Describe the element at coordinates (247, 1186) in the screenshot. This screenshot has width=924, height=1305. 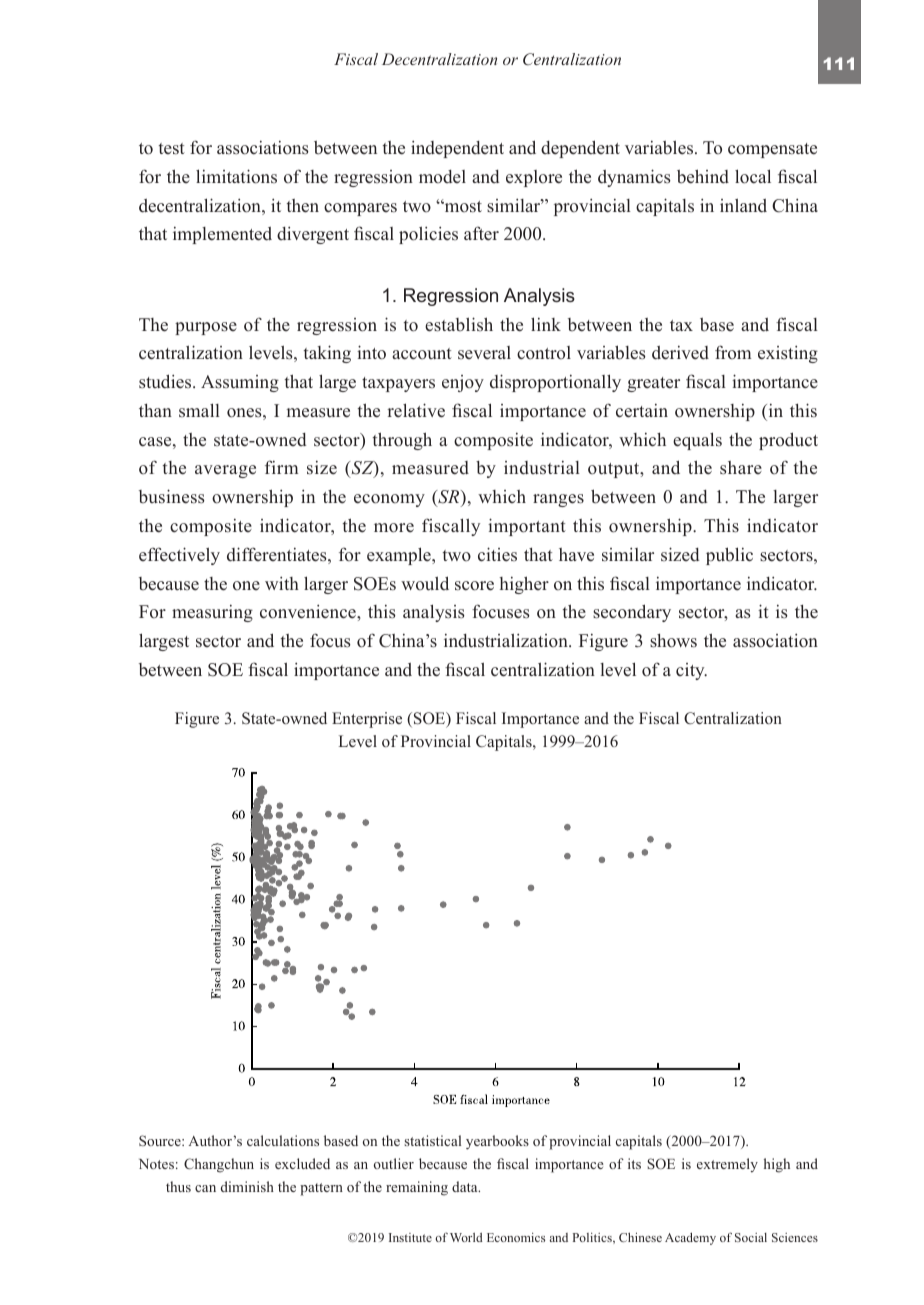
I see `diminish` at that location.
